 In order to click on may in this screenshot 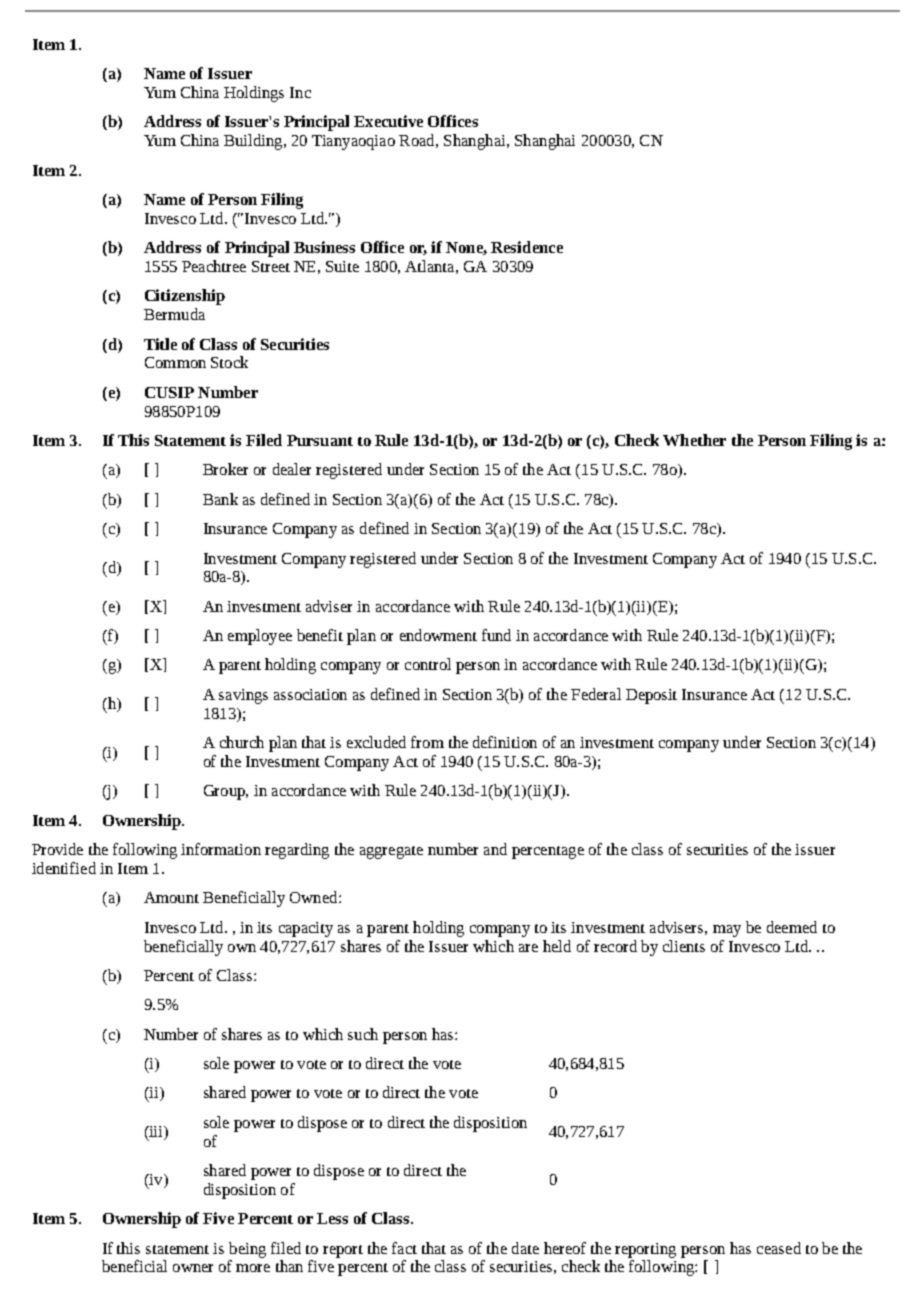, I will do `click(727, 931)`.
